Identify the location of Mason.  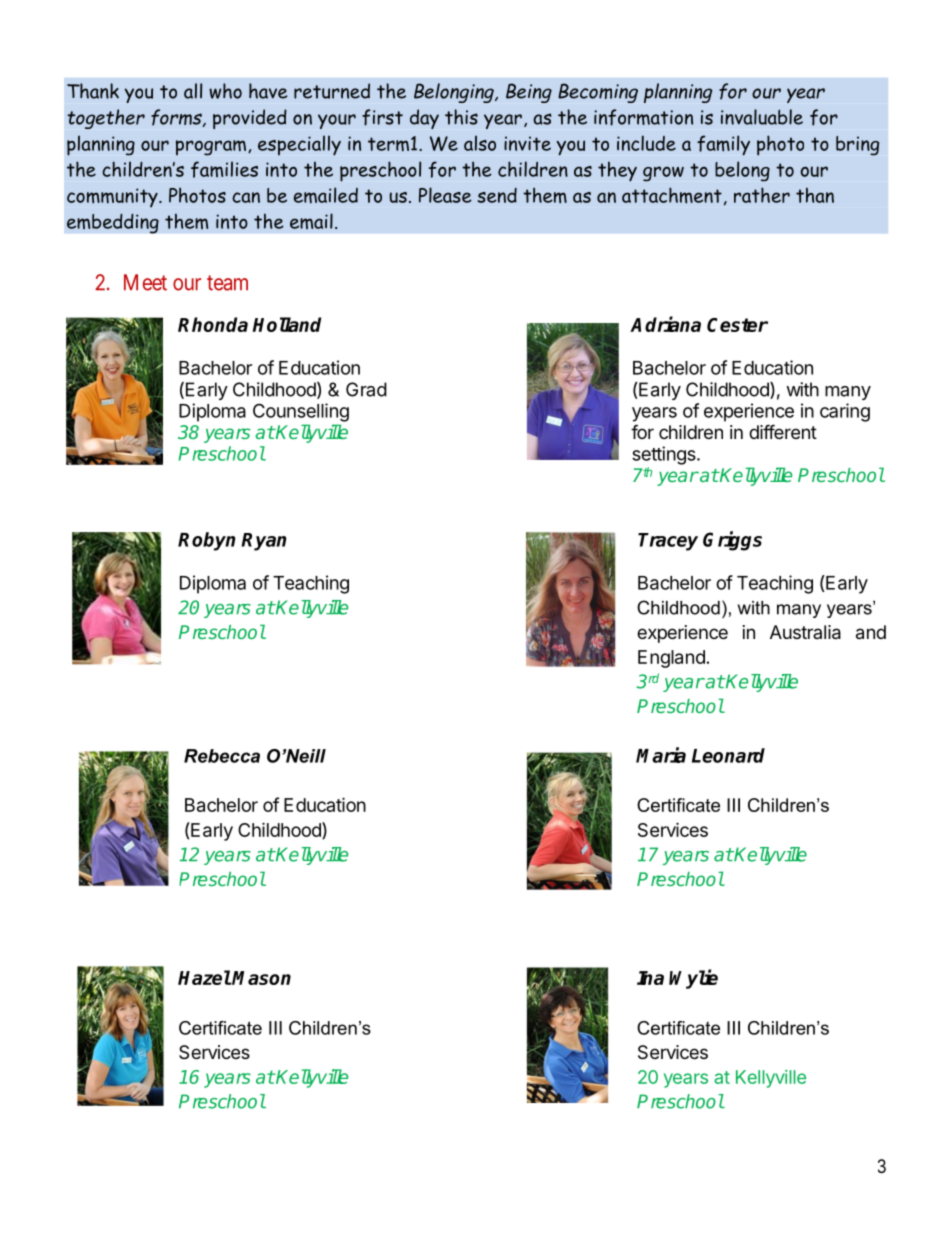
(261, 978).
